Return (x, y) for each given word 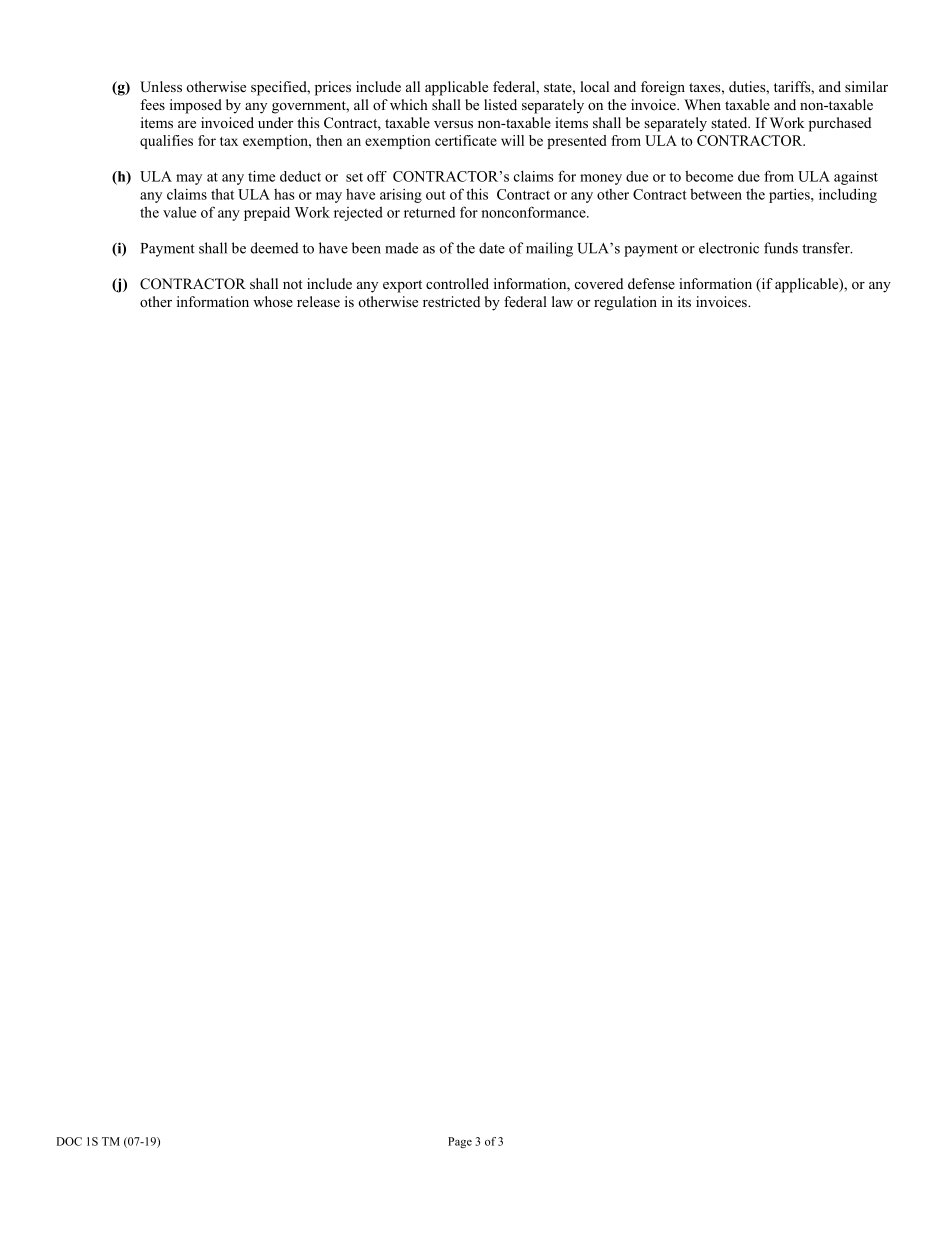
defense (651, 283)
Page (460, 1142)
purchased (840, 124)
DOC (69, 1141)
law (562, 301)
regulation (625, 303)
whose (273, 301)
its (684, 301)
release (318, 301)
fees (152, 104)
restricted (451, 301)
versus (453, 124)
